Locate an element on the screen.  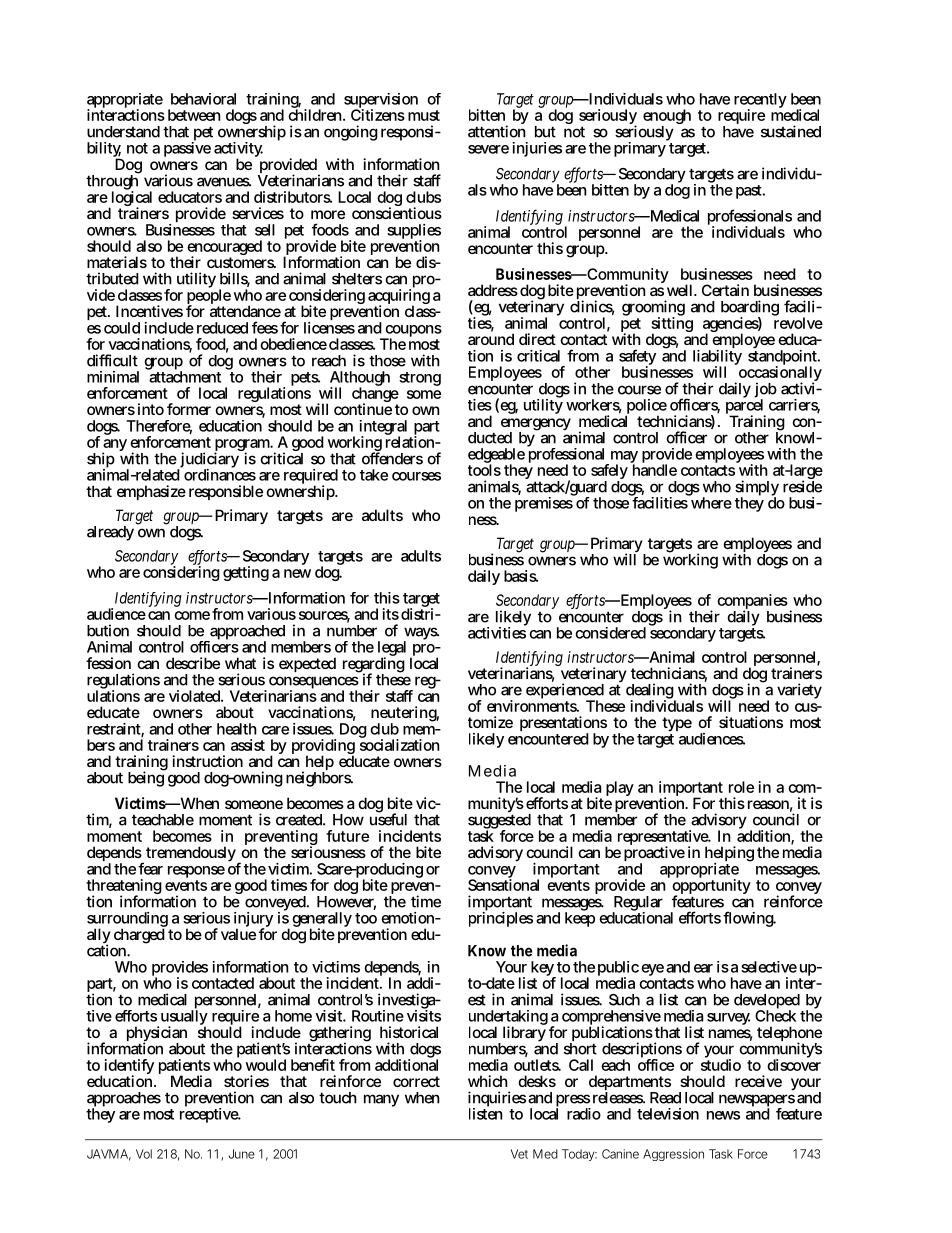
suggested is located at coordinates (499, 821).
